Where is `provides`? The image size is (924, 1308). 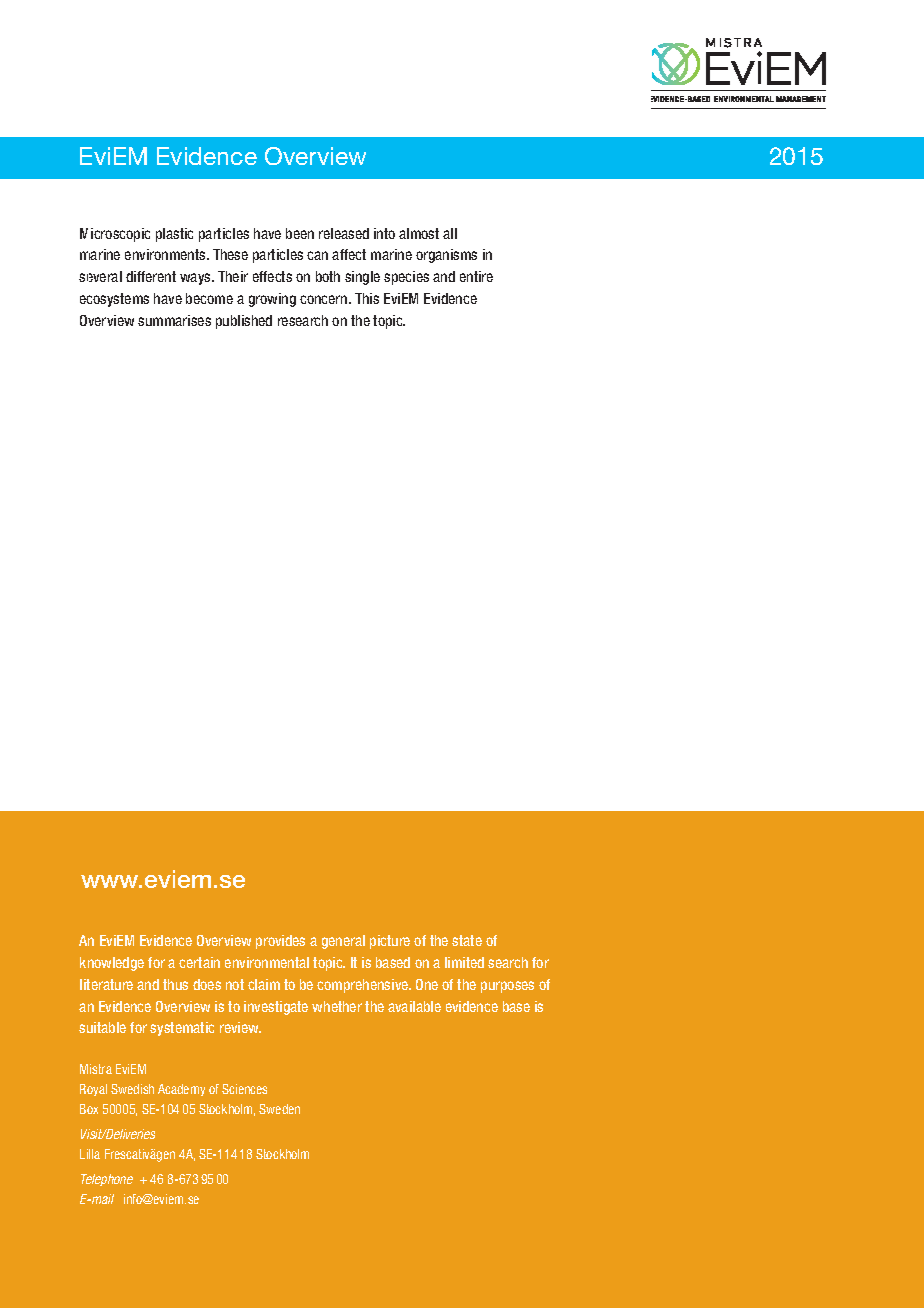
provides is located at coordinates (280, 942).
